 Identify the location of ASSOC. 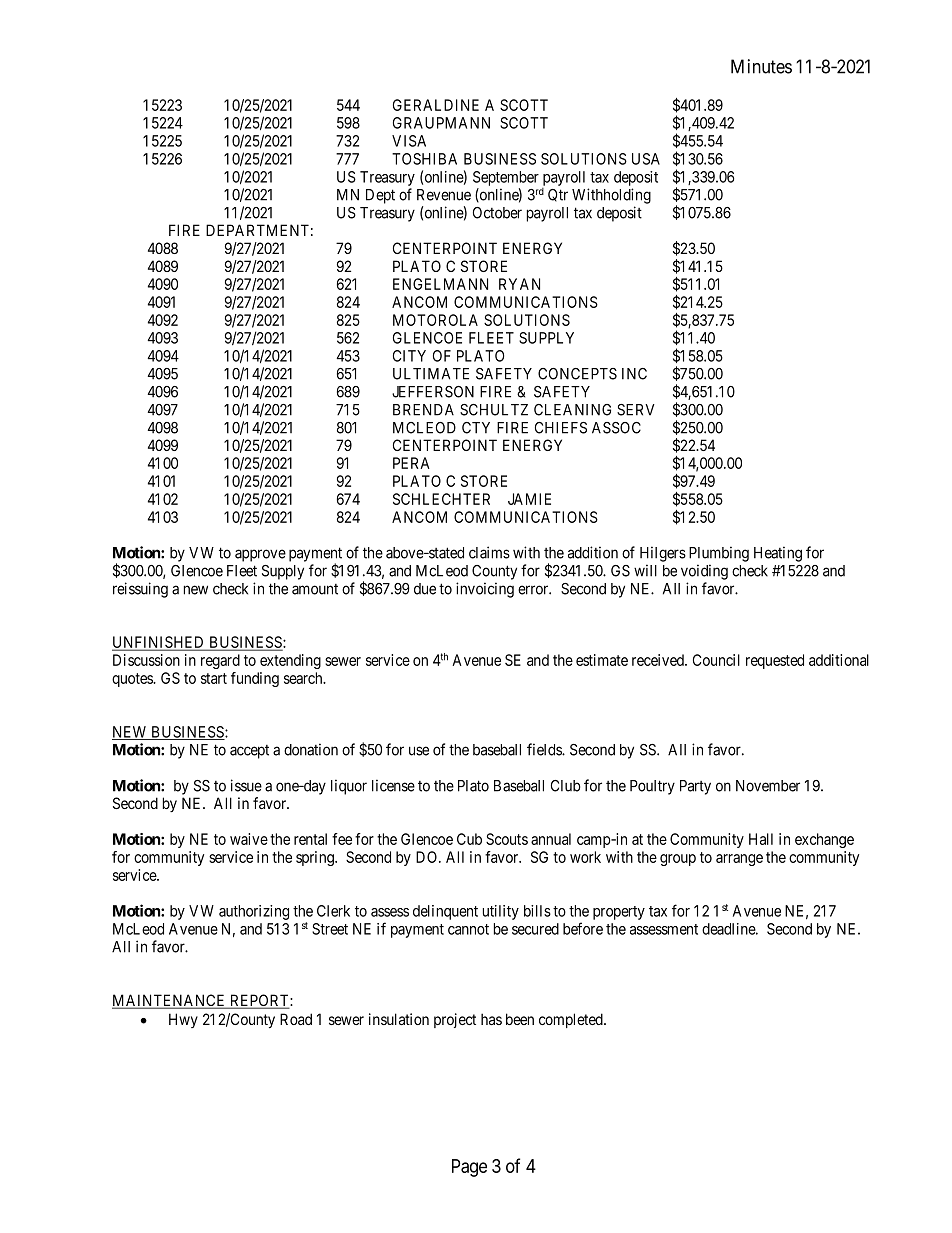
(616, 428).
